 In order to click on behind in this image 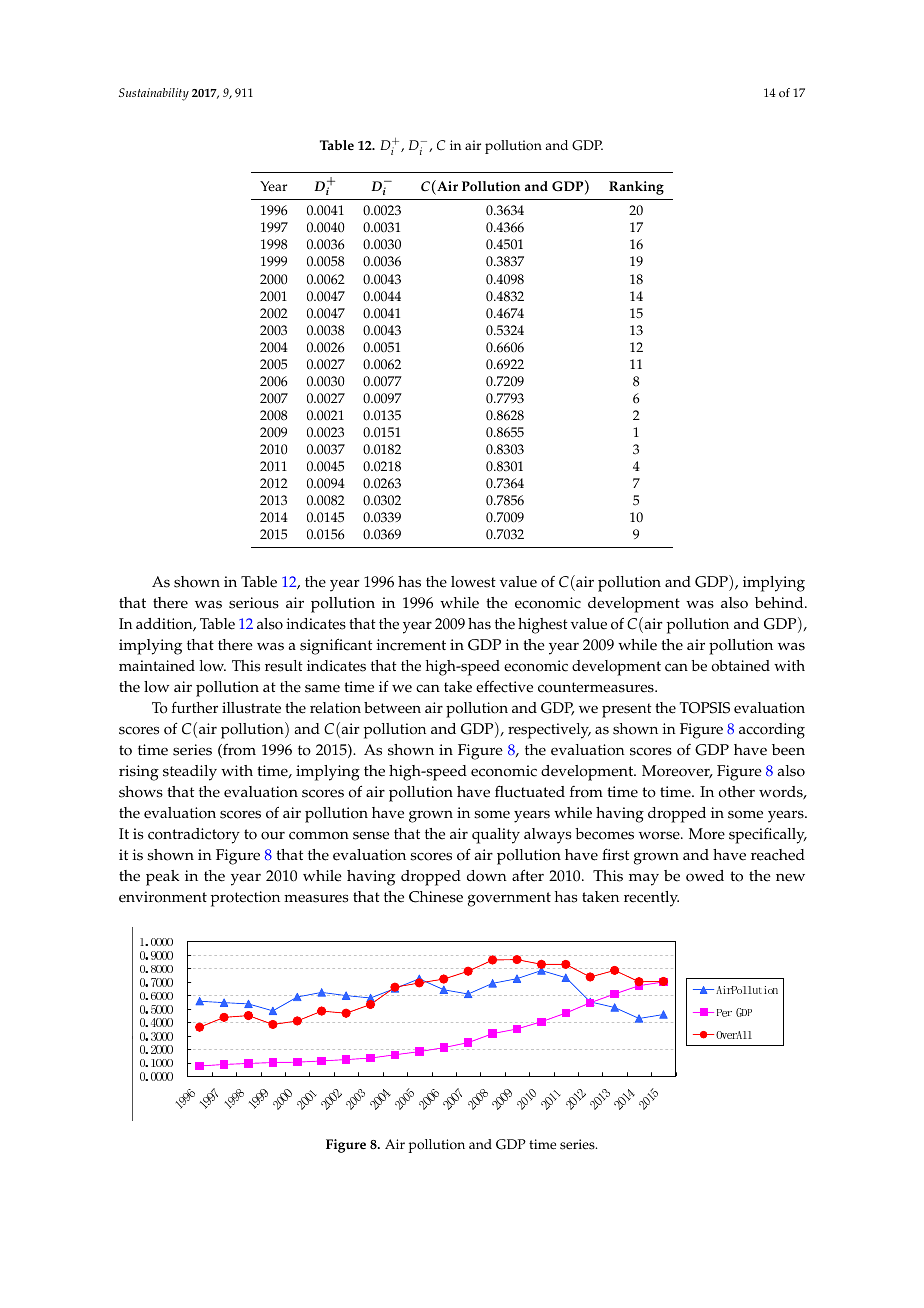, I will do `click(780, 603)`.
